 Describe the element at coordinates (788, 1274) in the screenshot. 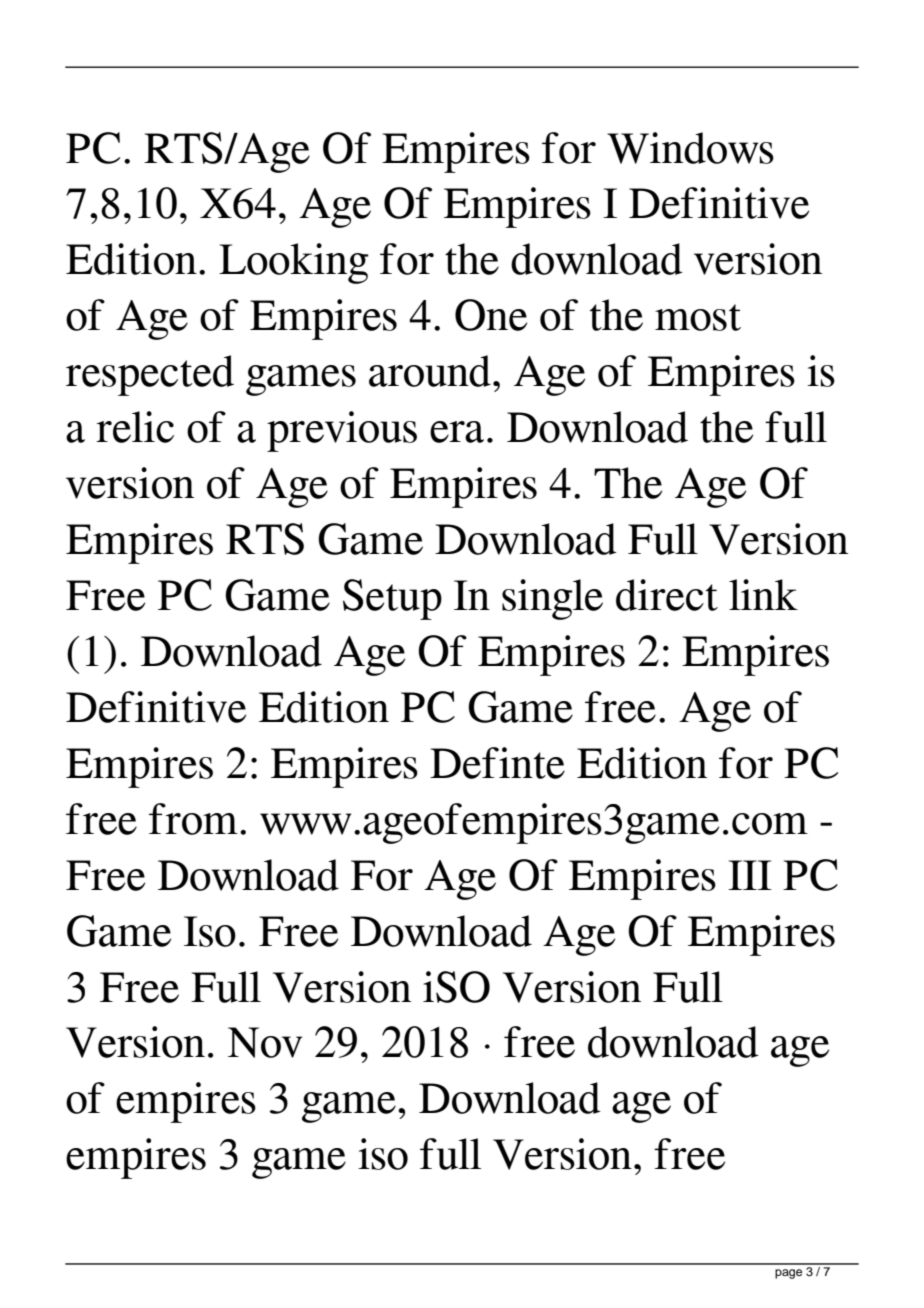

I see `page` at that location.
